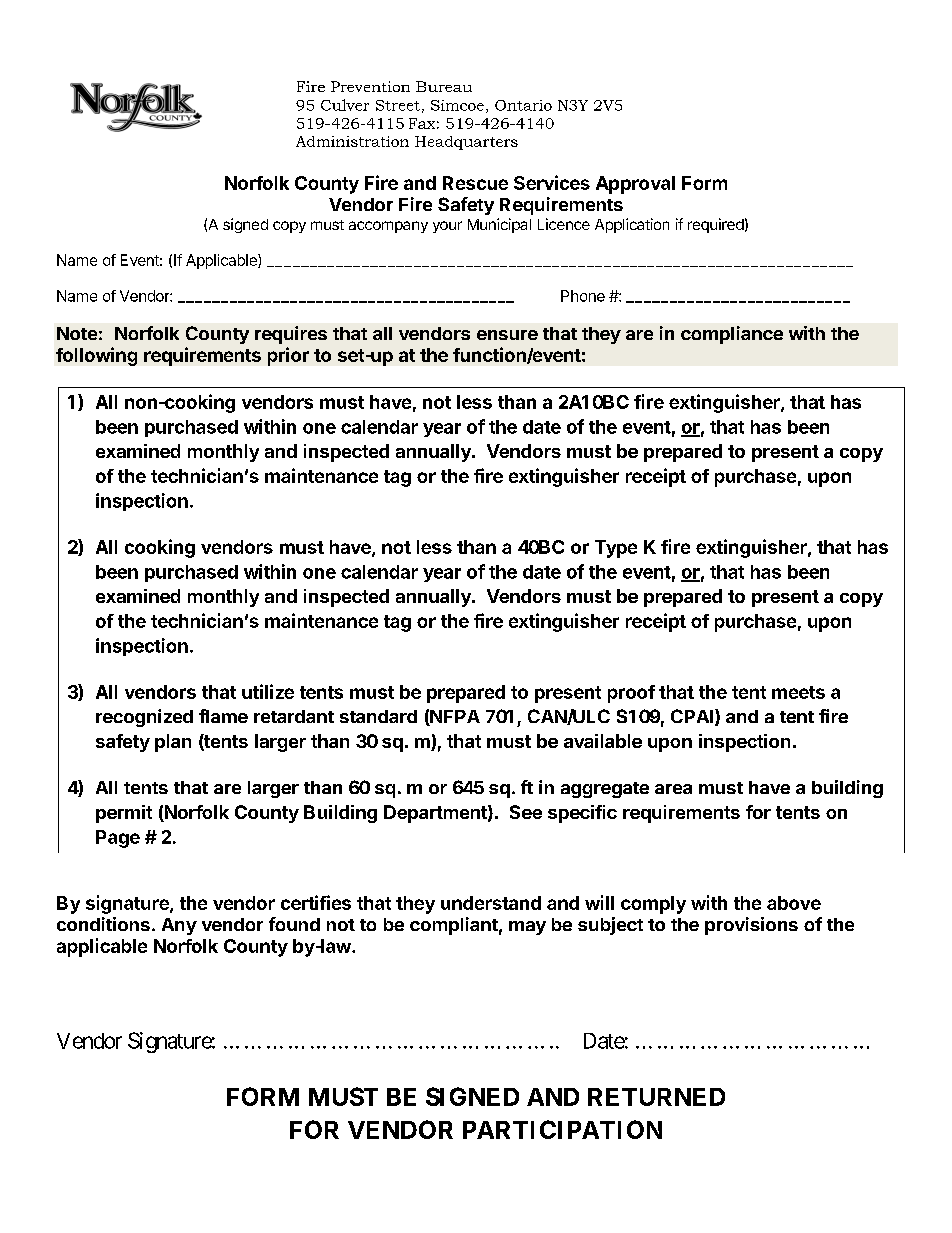 This screenshot has width=952, height=1233. Describe the element at coordinates (294, 924) in the screenshot. I see `found` at that location.
